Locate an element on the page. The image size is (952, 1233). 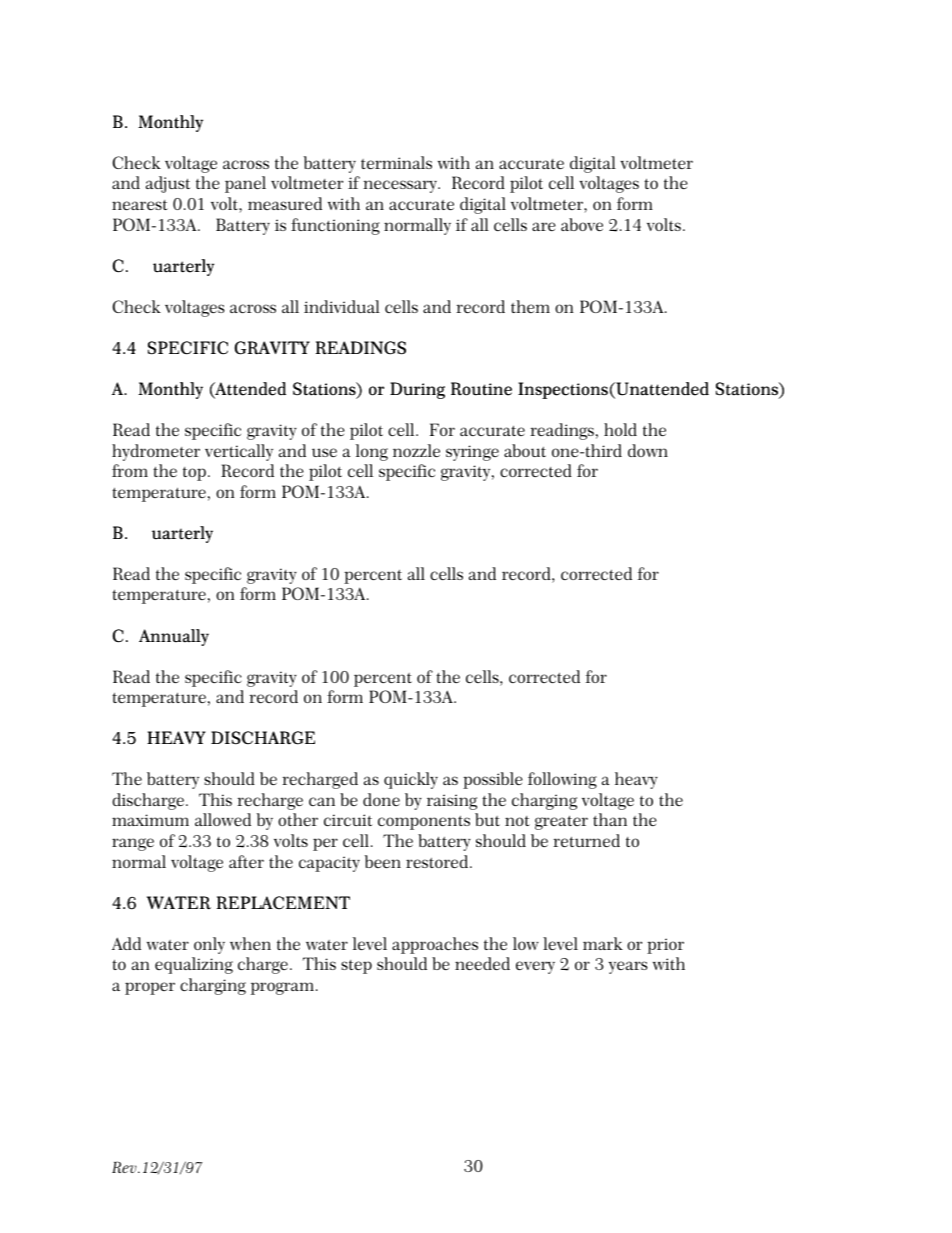
long is located at coordinates (372, 452).
